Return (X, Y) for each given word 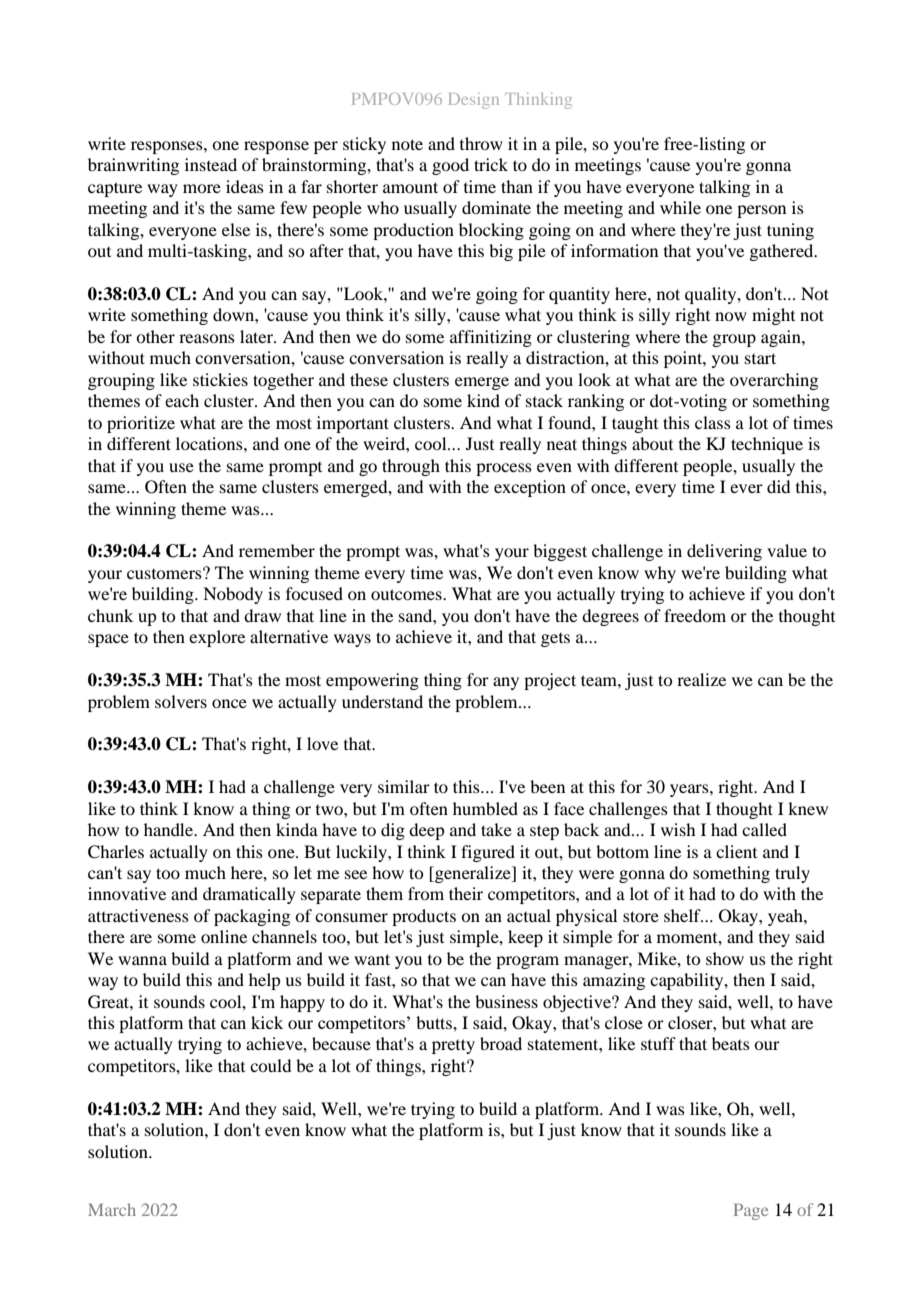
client (736, 851)
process (504, 469)
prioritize (141, 424)
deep (426, 831)
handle (170, 829)
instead (211, 164)
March (112, 1209)
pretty (453, 1046)
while (680, 207)
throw (481, 143)
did (778, 486)
